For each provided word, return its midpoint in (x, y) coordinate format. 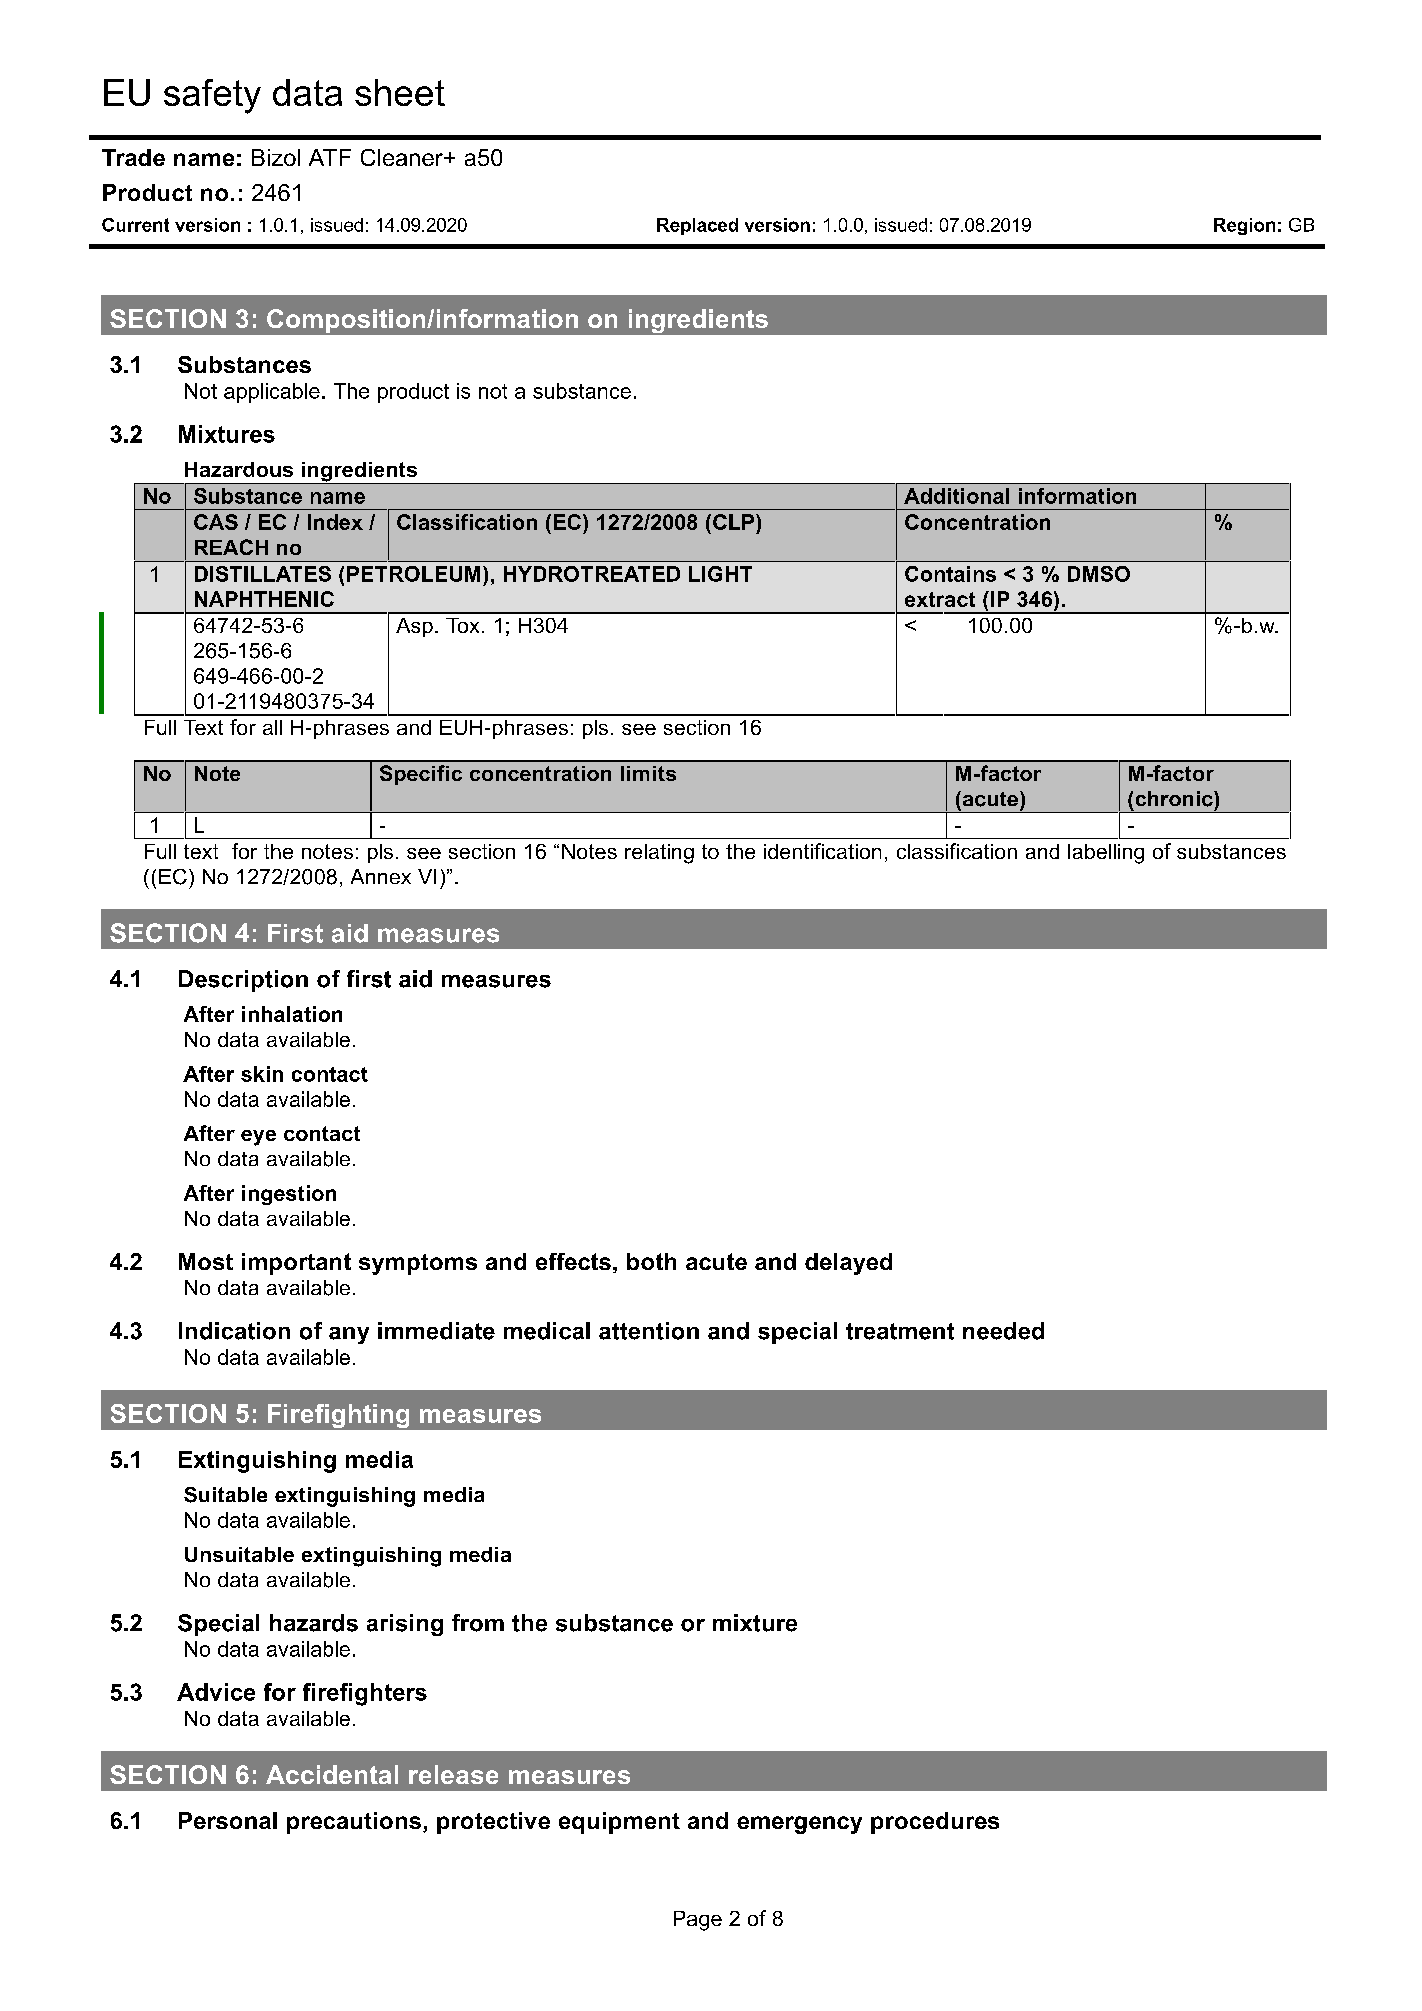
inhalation (292, 1014)
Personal (228, 1820)
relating (659, 854)
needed (1003, 1331)
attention (649, 1331)
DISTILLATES (263, 574)
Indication (234, 1331)
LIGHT (720, 574)
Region (1244, 226)
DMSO (1099, 574)
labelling (1106, 854)
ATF (330, 157)
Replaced (697, 226)
